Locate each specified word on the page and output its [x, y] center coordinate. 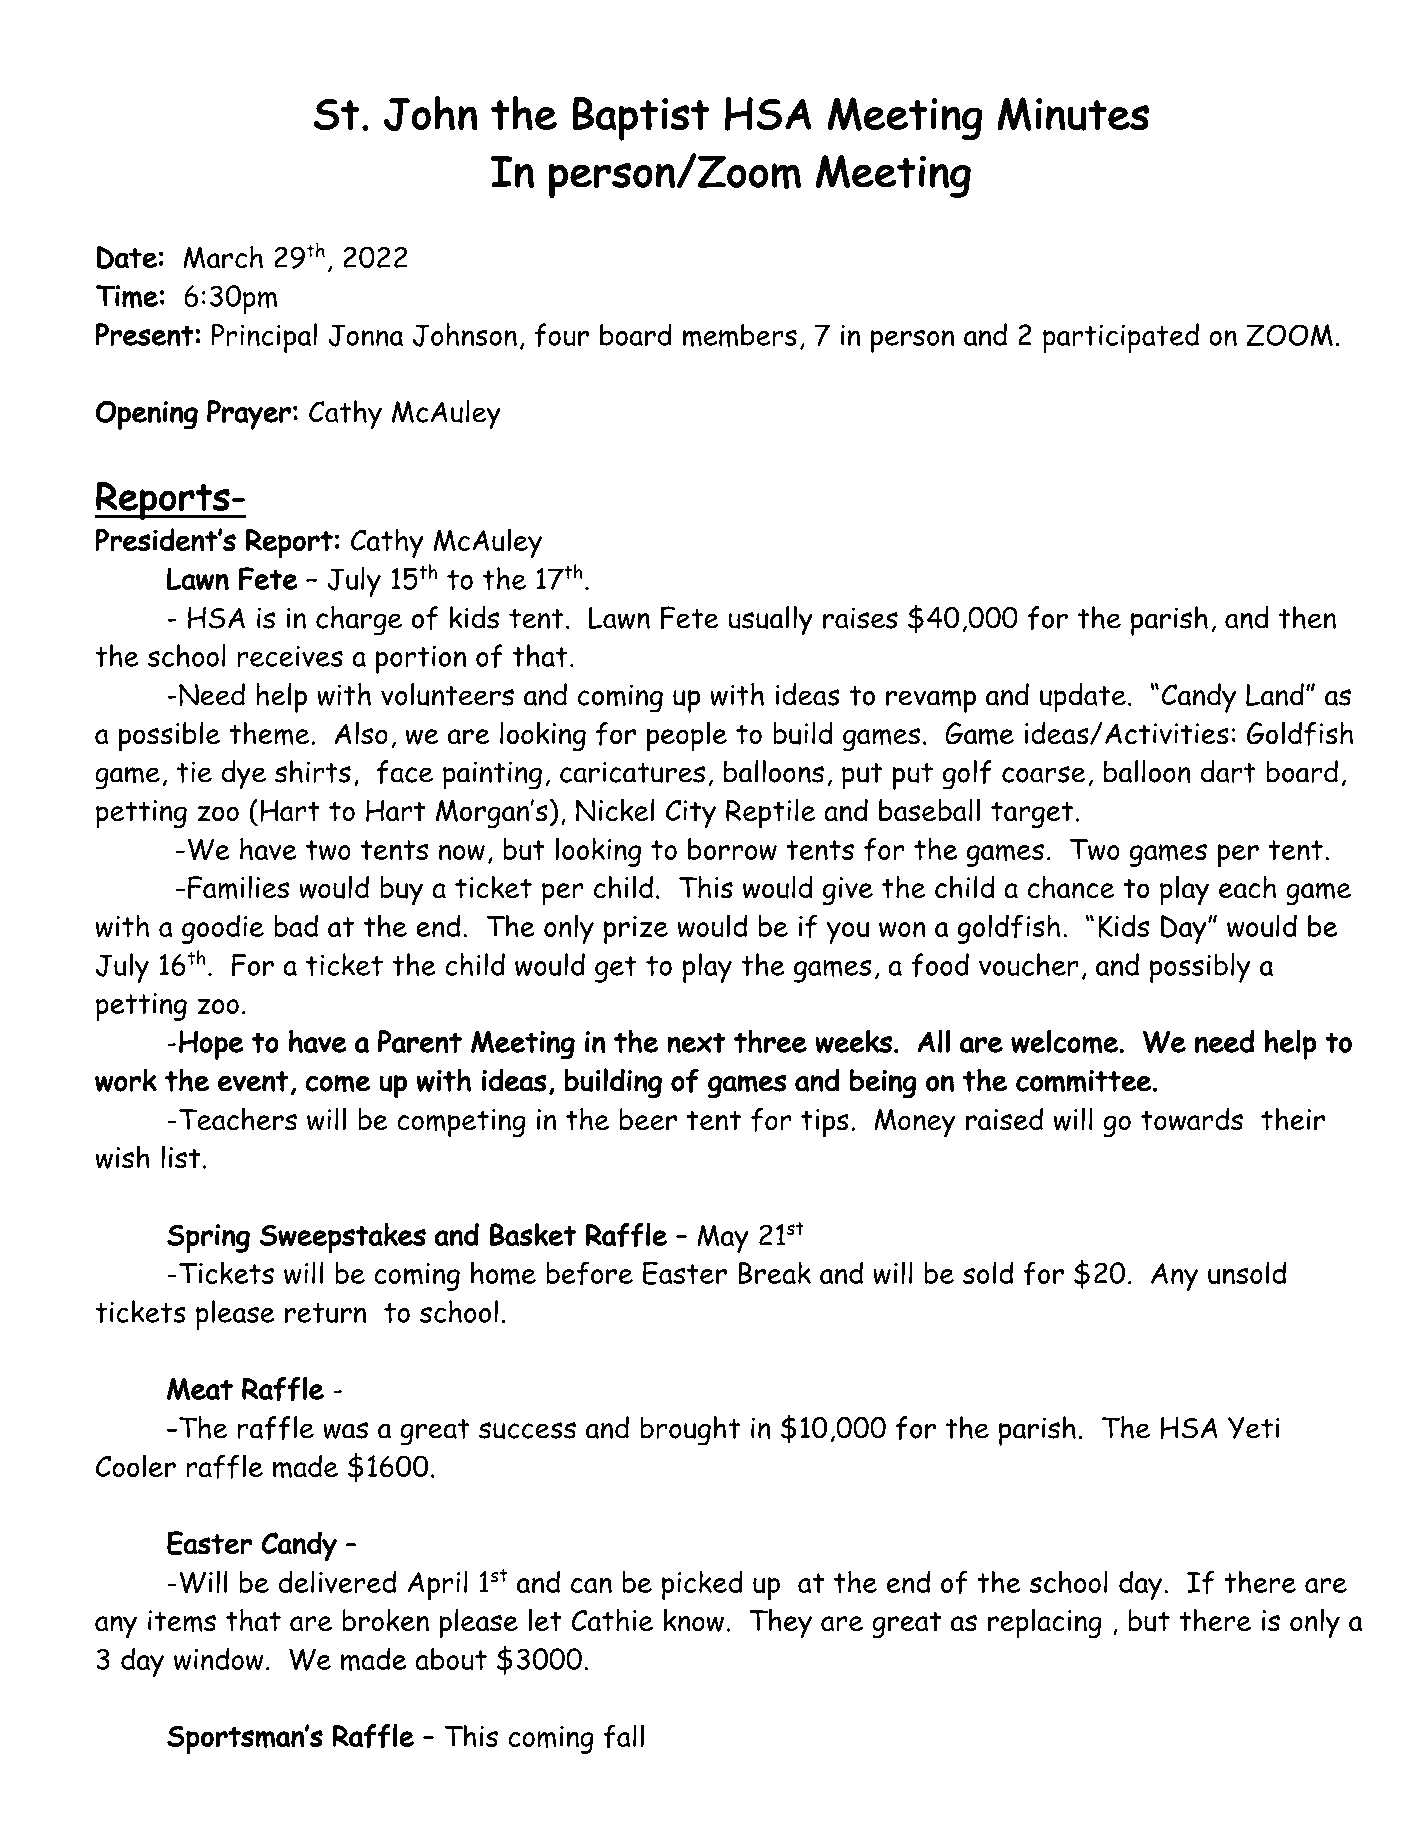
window [218, 1659]
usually [770, 621]
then [1307, 617]
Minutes [1073, 114]
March [223, 257]
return [325, 1313]
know [694, 1620]
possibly [1200, 968]
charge [359, 621]
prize [636, 930]
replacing [1045, 1623]
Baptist [641, 118]
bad [296, 925]
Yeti [1254, 1428]
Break [774, 1272]
